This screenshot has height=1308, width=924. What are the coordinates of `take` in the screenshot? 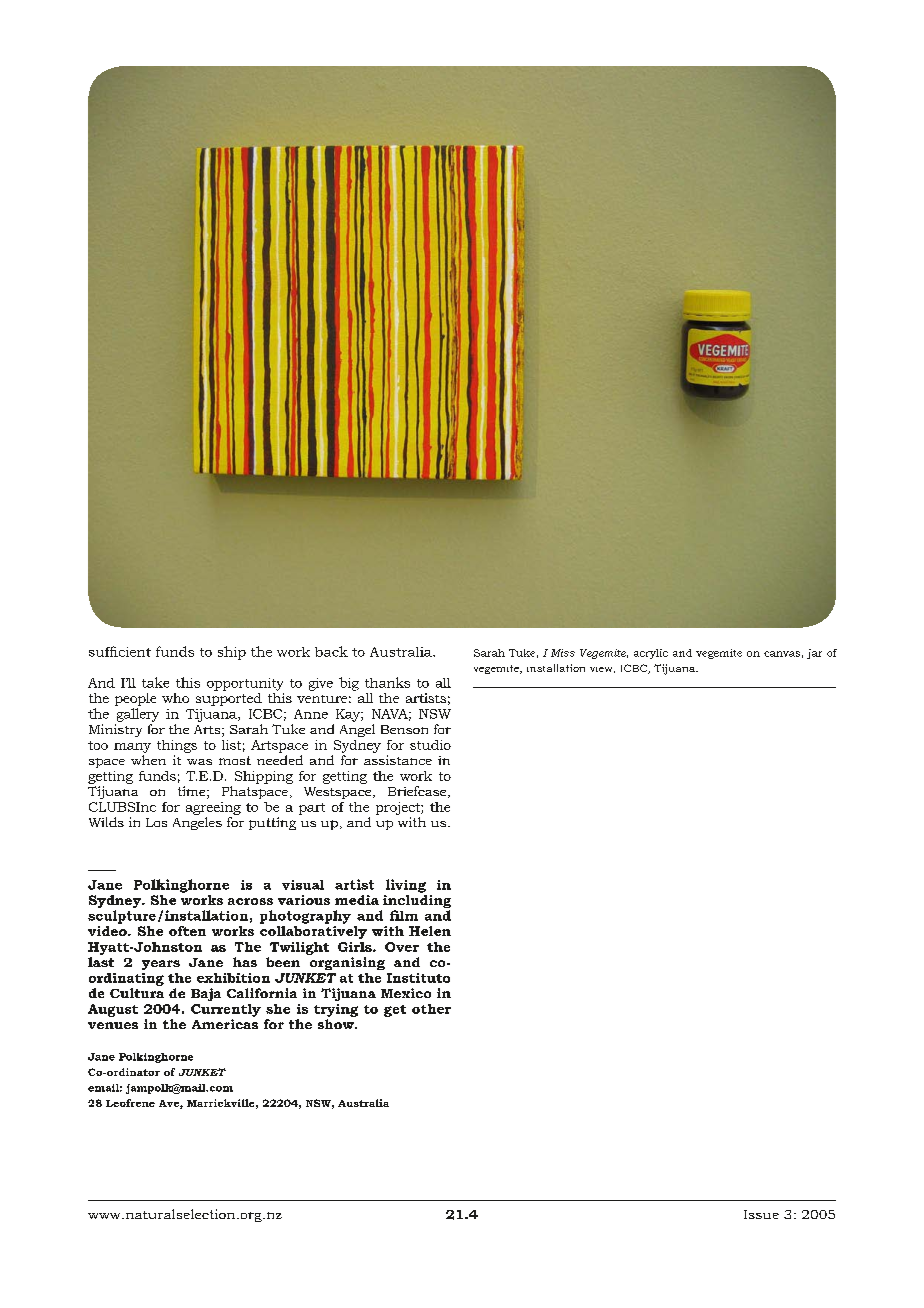 It's located at (155, 682).
